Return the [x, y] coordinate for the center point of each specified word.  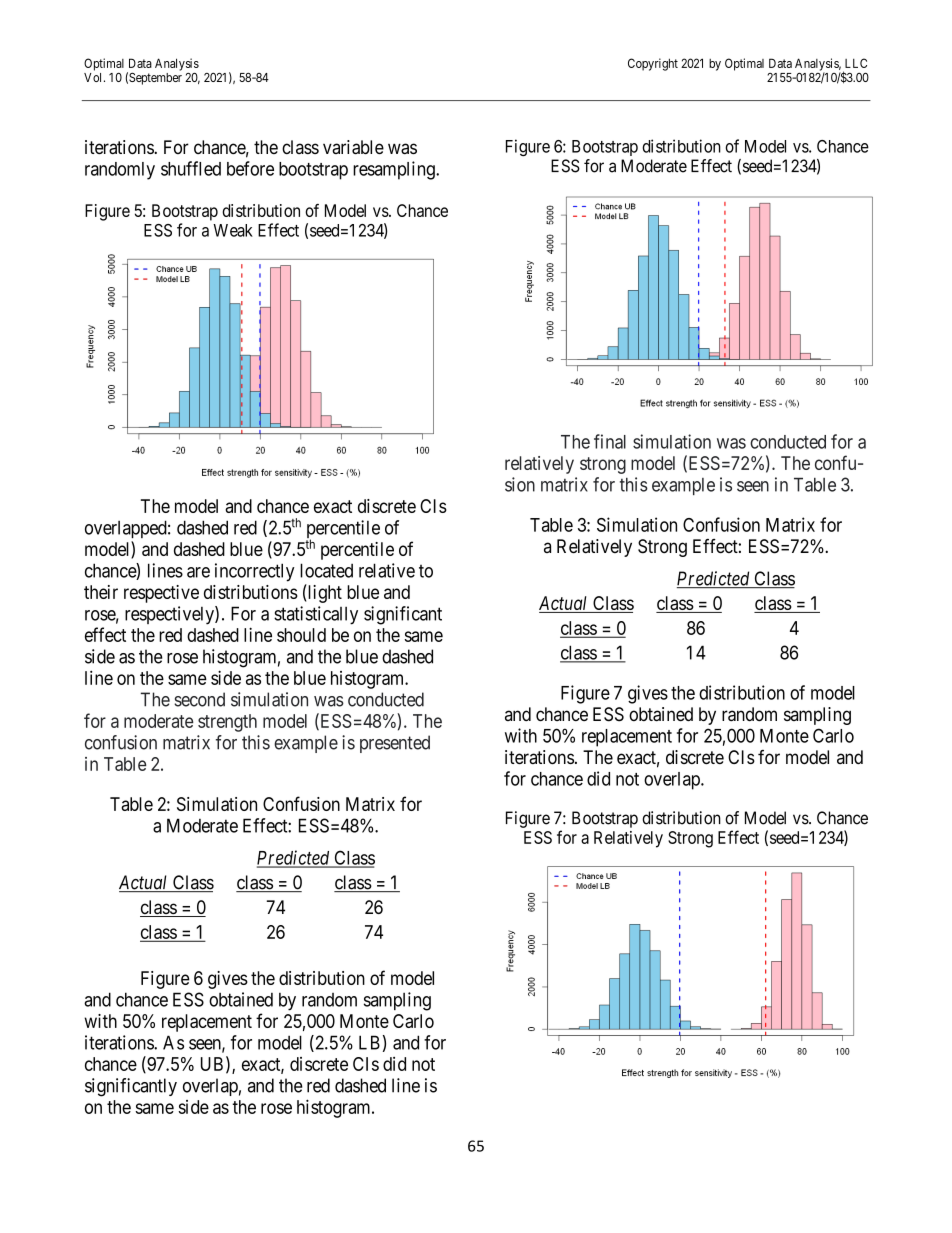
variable [353, 147]
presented [395, 744]
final [610, 441]
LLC [856, 63]
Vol [94, 77]
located [326, 570]
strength [227, 723]
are [198, 572]
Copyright [653, 64]
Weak [233, 230]
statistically [316, 615]
